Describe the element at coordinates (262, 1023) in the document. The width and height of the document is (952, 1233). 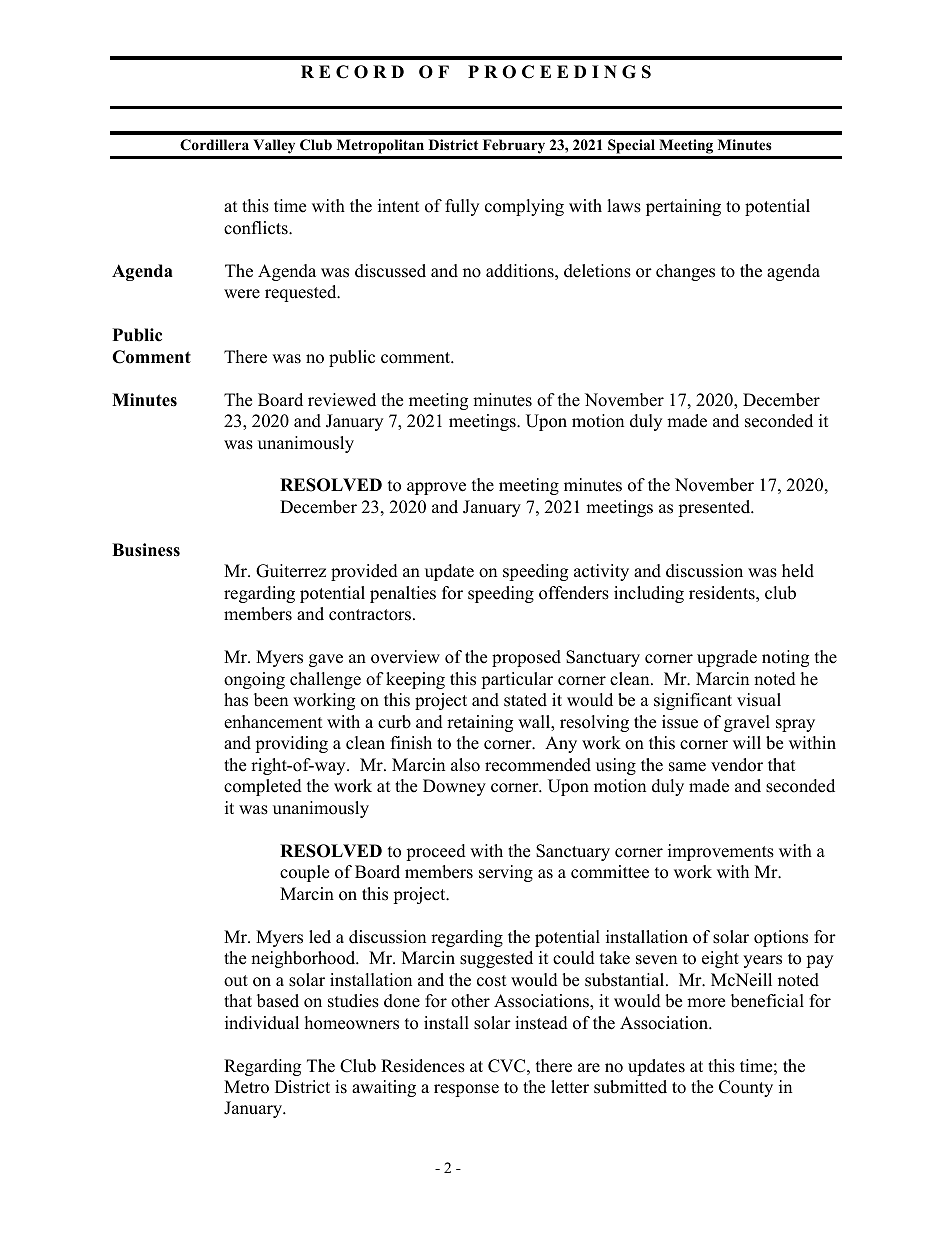
I see `individual` at that location.
